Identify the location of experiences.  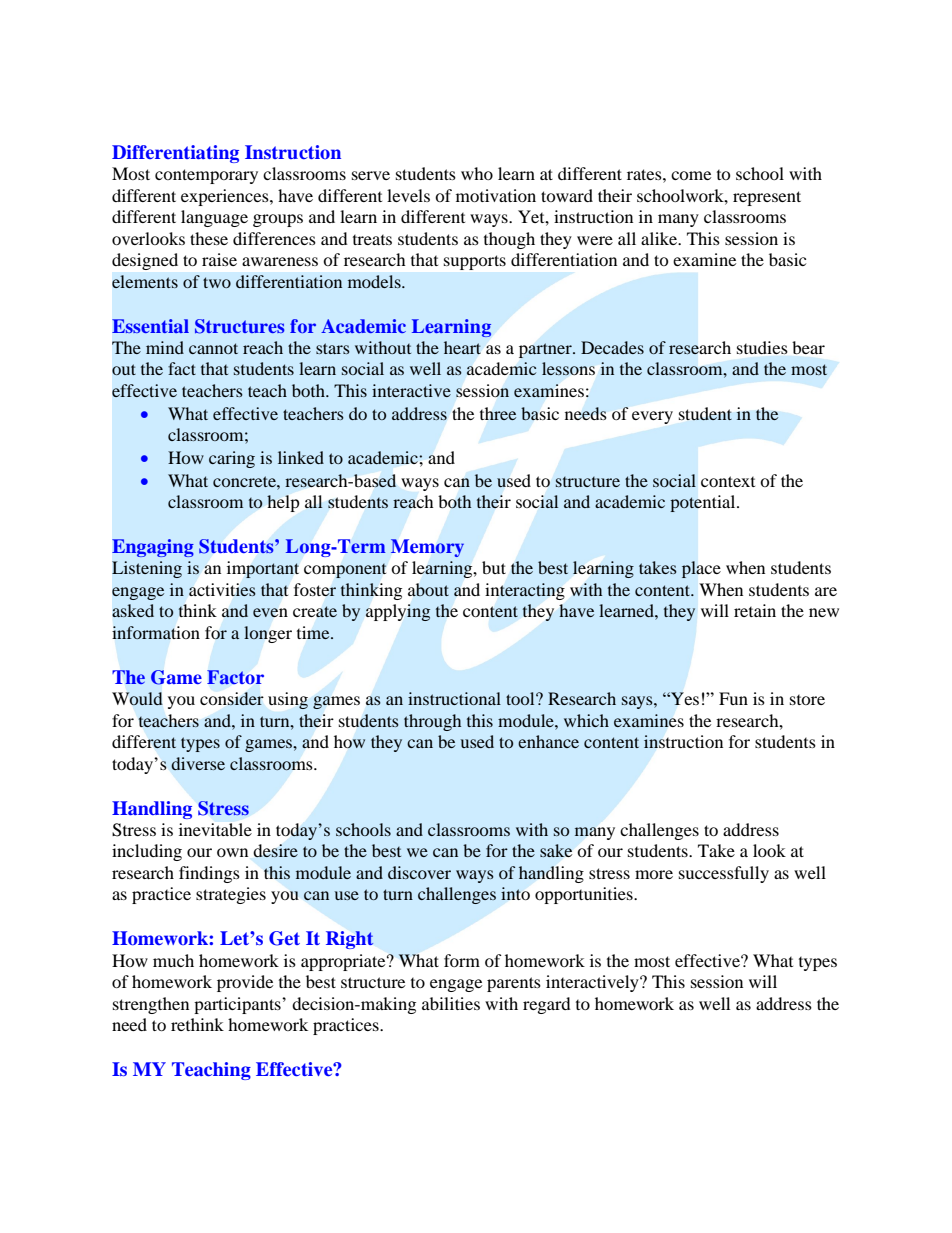
(226, 197).
